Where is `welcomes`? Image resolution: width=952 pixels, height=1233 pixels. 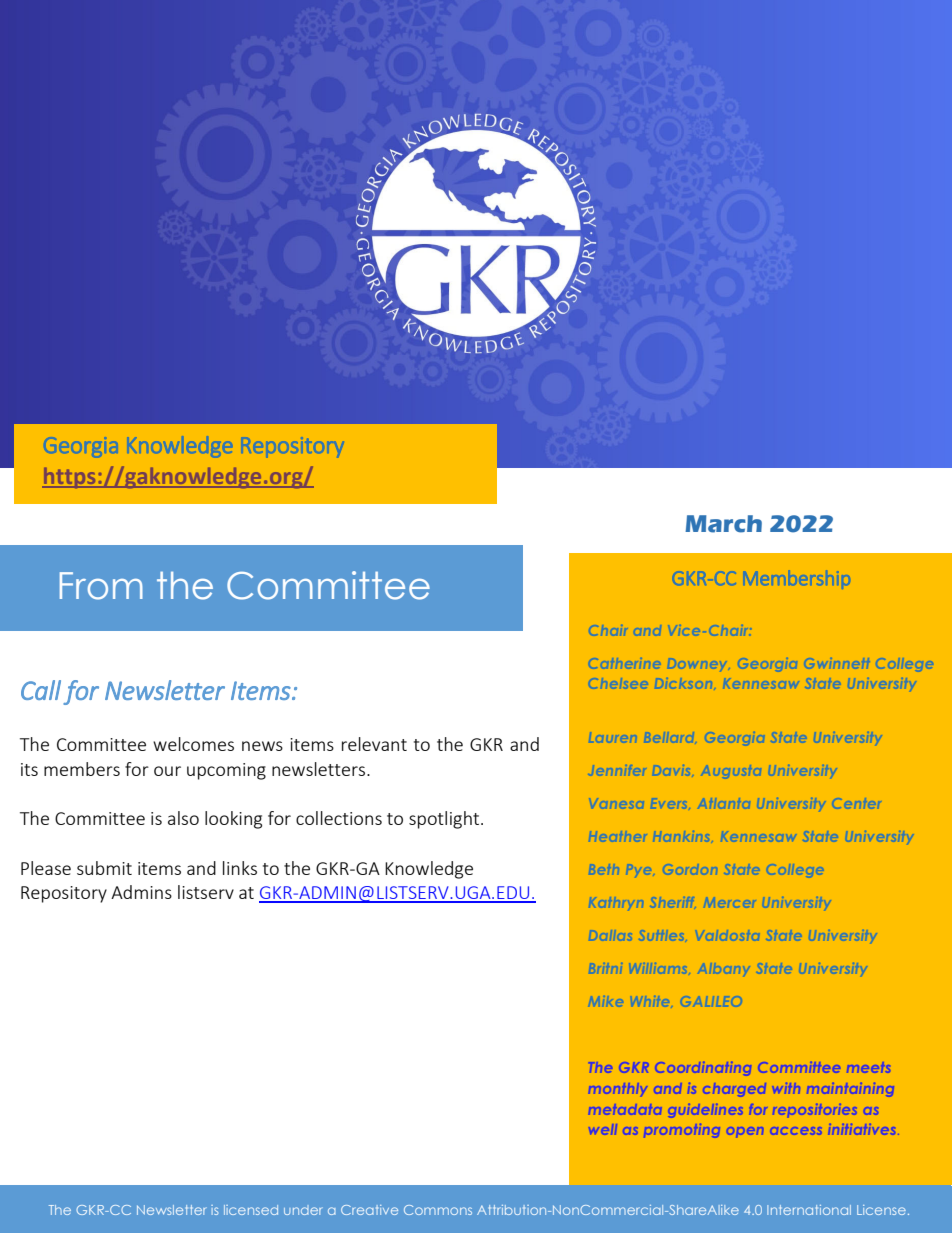 welcomes is located at coordinates (193, 744).
